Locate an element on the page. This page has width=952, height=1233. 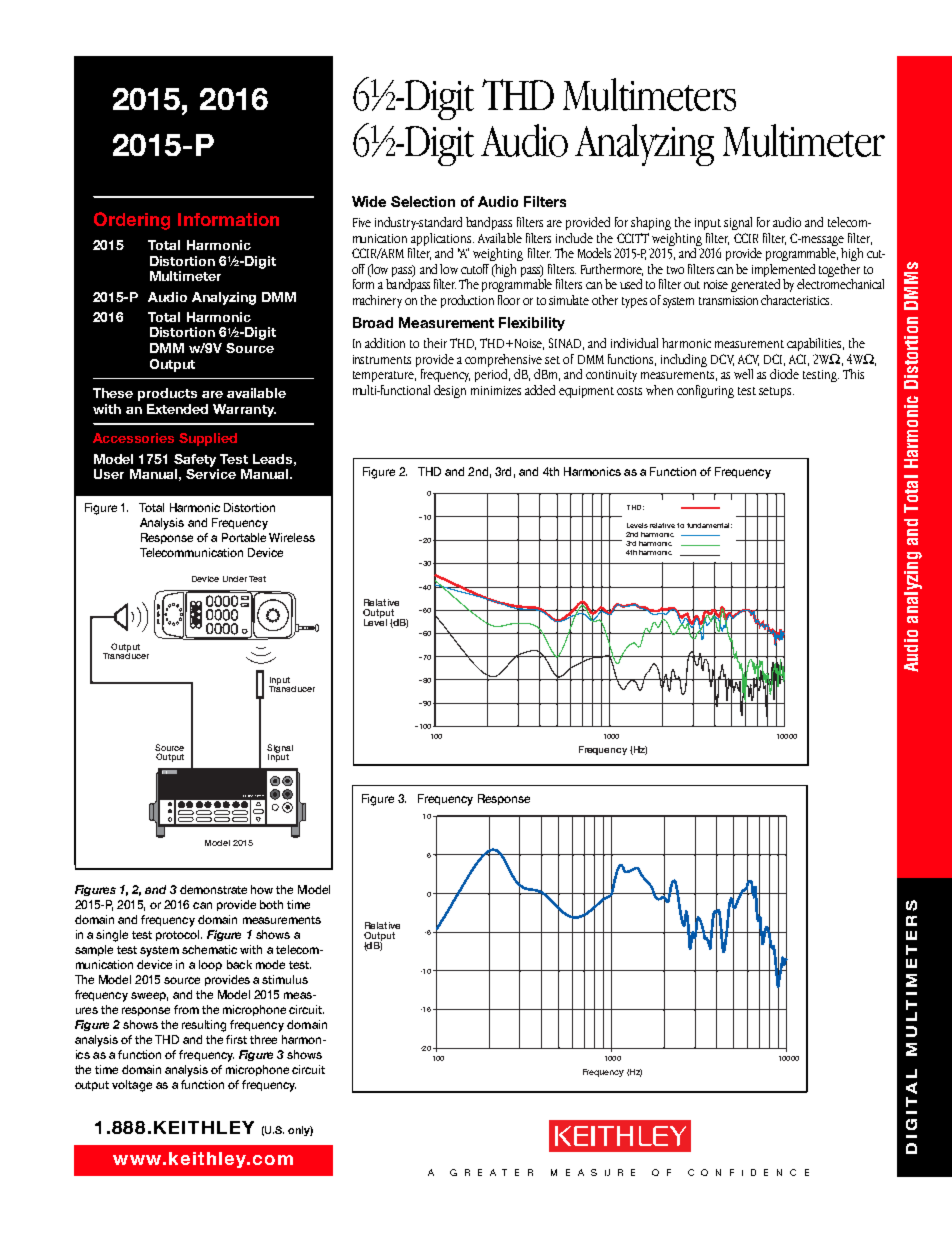
both is located at coordinates (271, 904).
